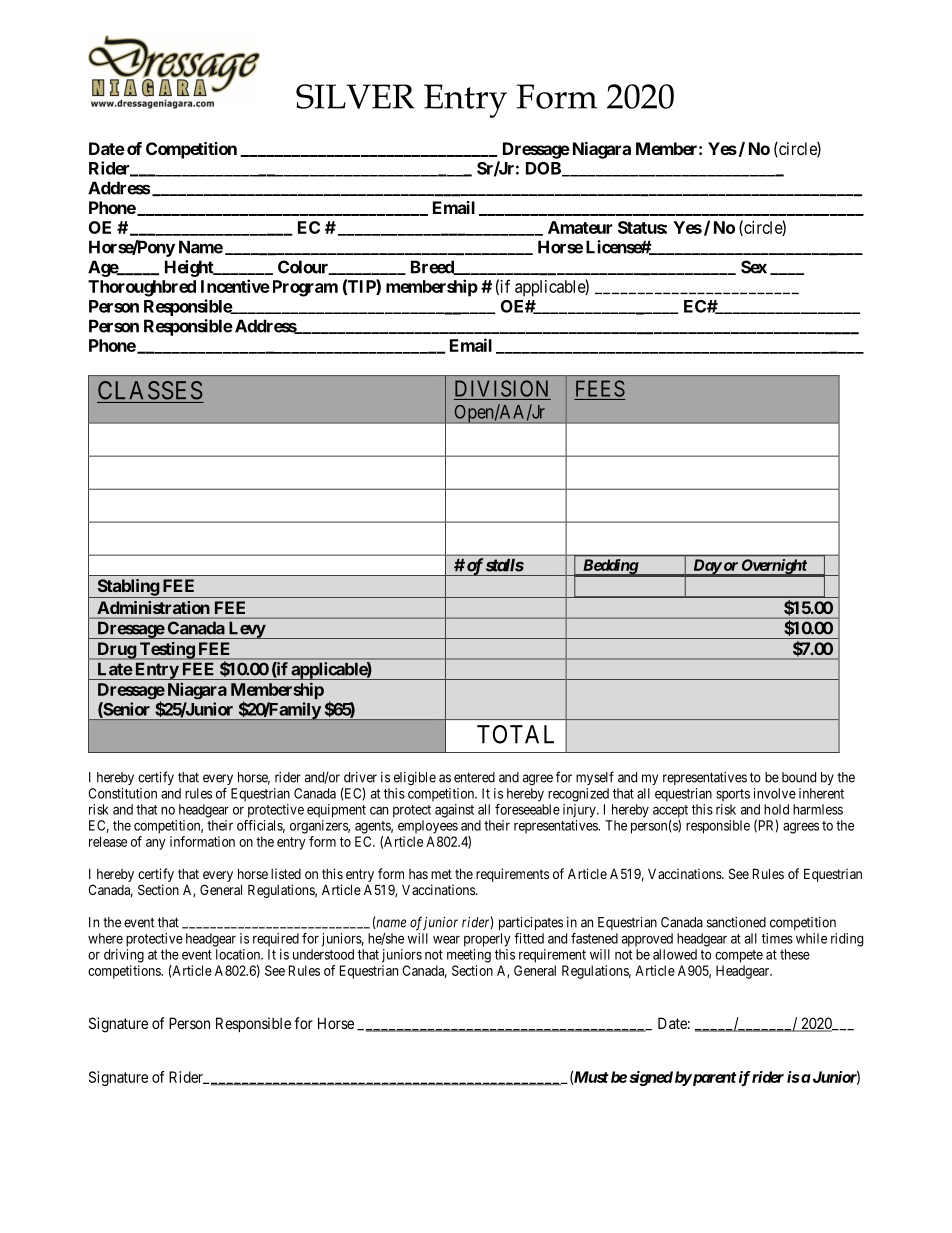  I want to click on Amateur, so click(580, 227).
